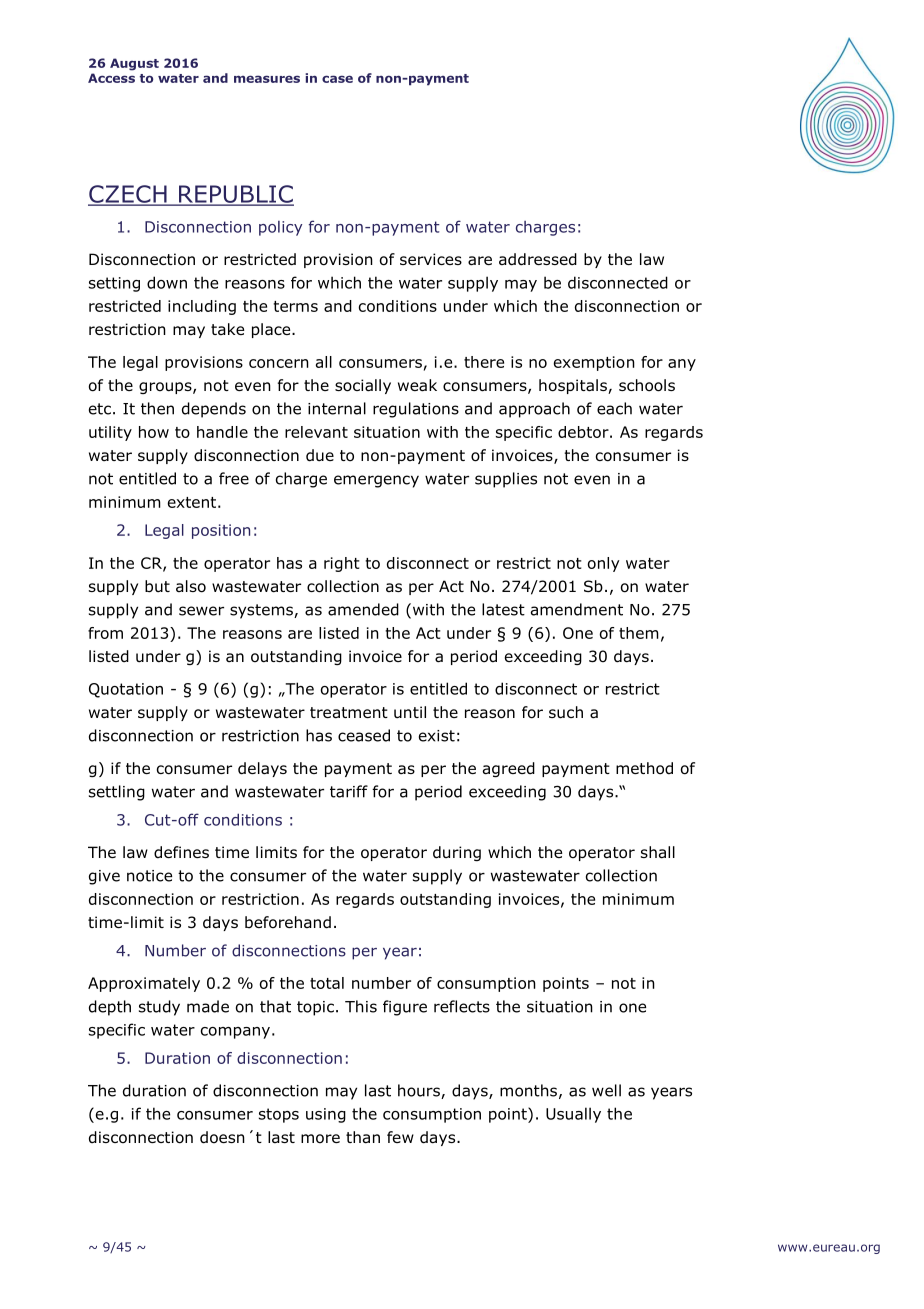  Describe the element at coordinates (157, 586) in the screenshot. I see `but` at that location.
